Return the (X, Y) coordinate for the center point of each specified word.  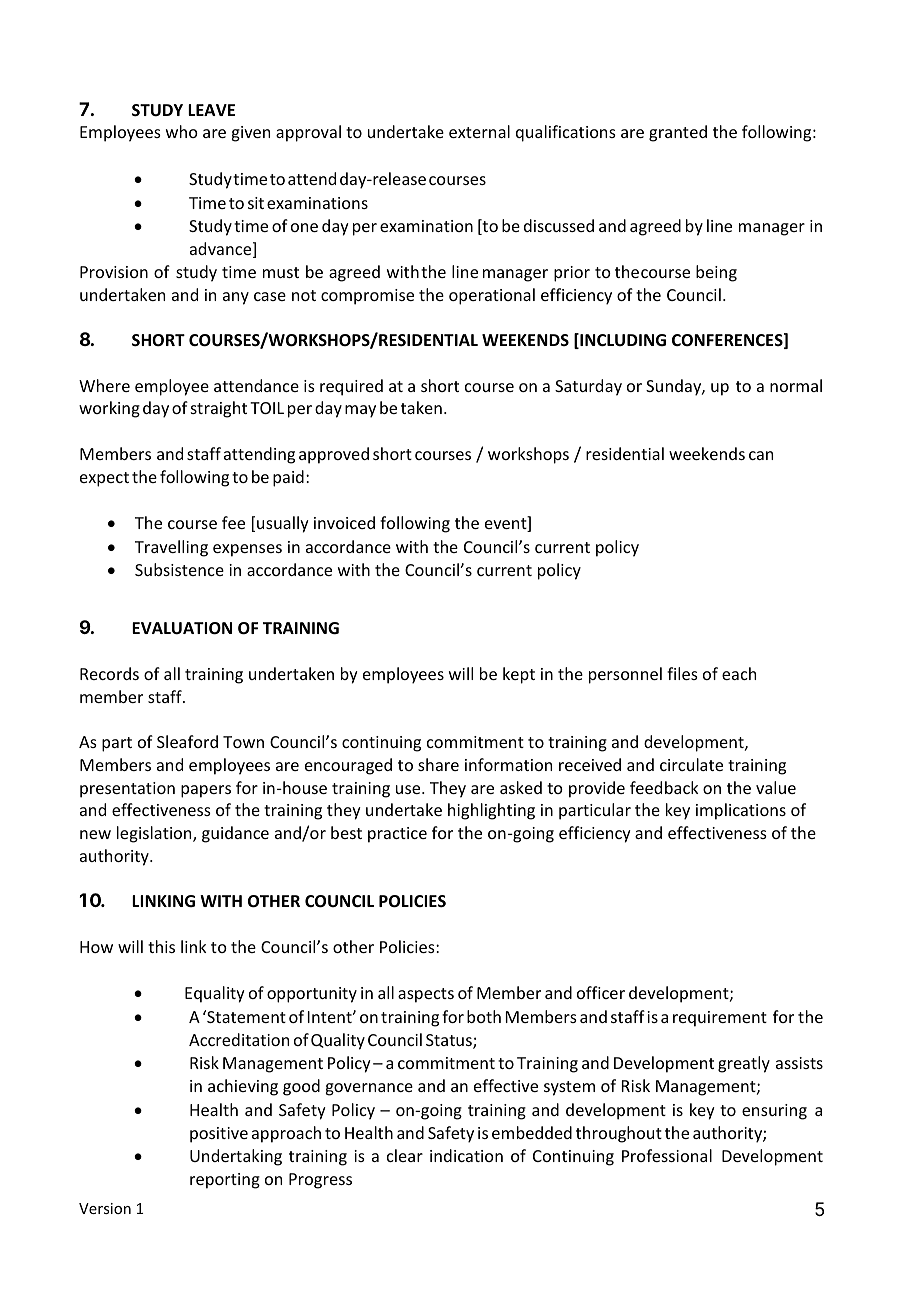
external (479, 131)
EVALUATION (182, 628)
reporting (225, 1181)
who (182, 131)
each (739, 673)
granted (678, 133)
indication (466, 1155)
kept (519, 675)
